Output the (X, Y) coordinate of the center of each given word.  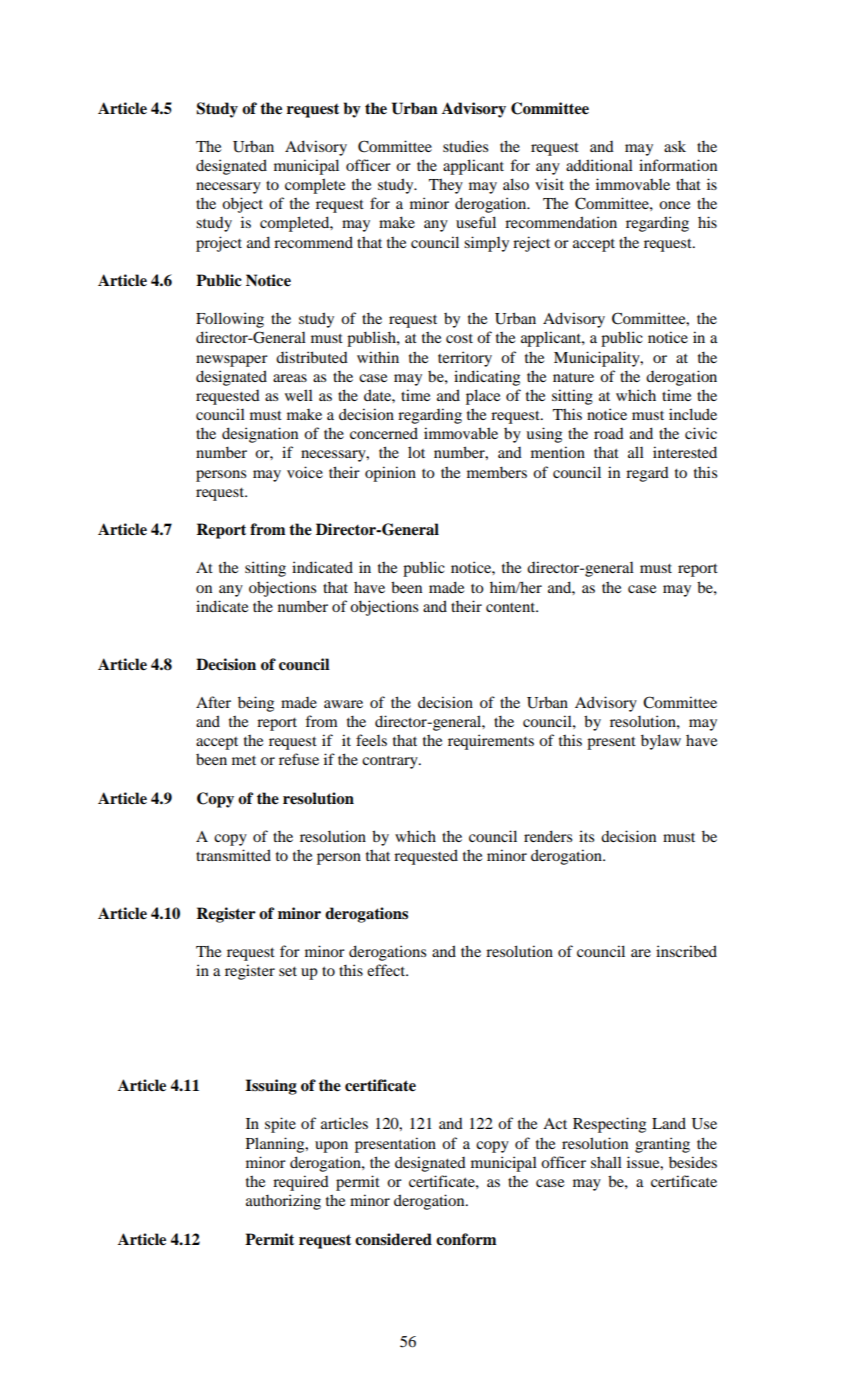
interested (685, 452)
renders (548, 836)
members (497, 472)
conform (466, 1239)
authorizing (283, 1202)
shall (606, 1162)
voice (305, 472)
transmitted (233, 855)
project (219, 244)
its (586, 836)
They (446, 186)
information (678, 165)
